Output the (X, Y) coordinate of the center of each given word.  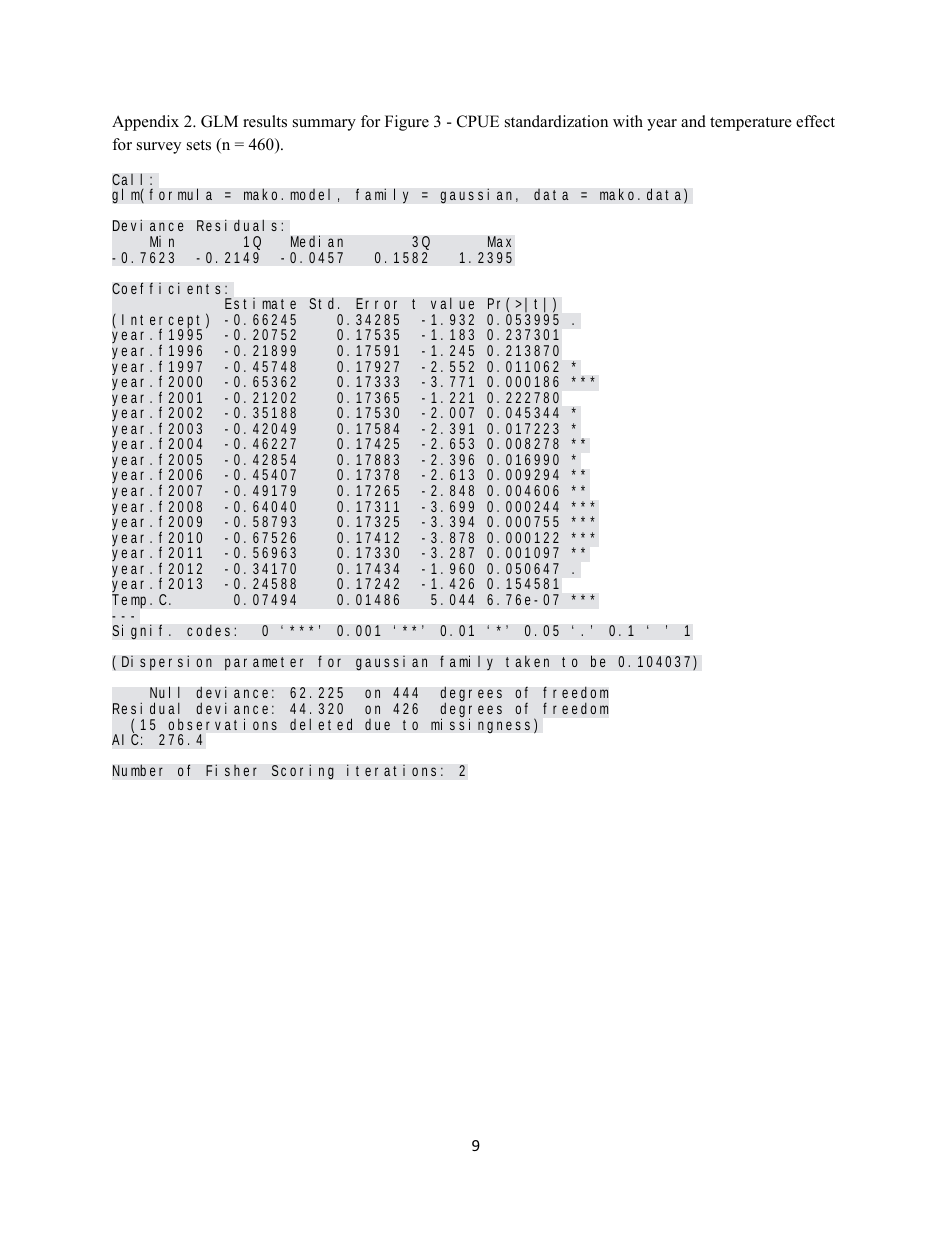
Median (317, 241)
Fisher (231, 770)
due (377, 724)
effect (815, 121)
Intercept (162, 322)
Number (138, 770)
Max (499, 242)
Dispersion (167, 663)
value (452, 303)
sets (199, 145)
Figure (407, 123)
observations (222, 724)
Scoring (302, 772)
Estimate (260, 303)
